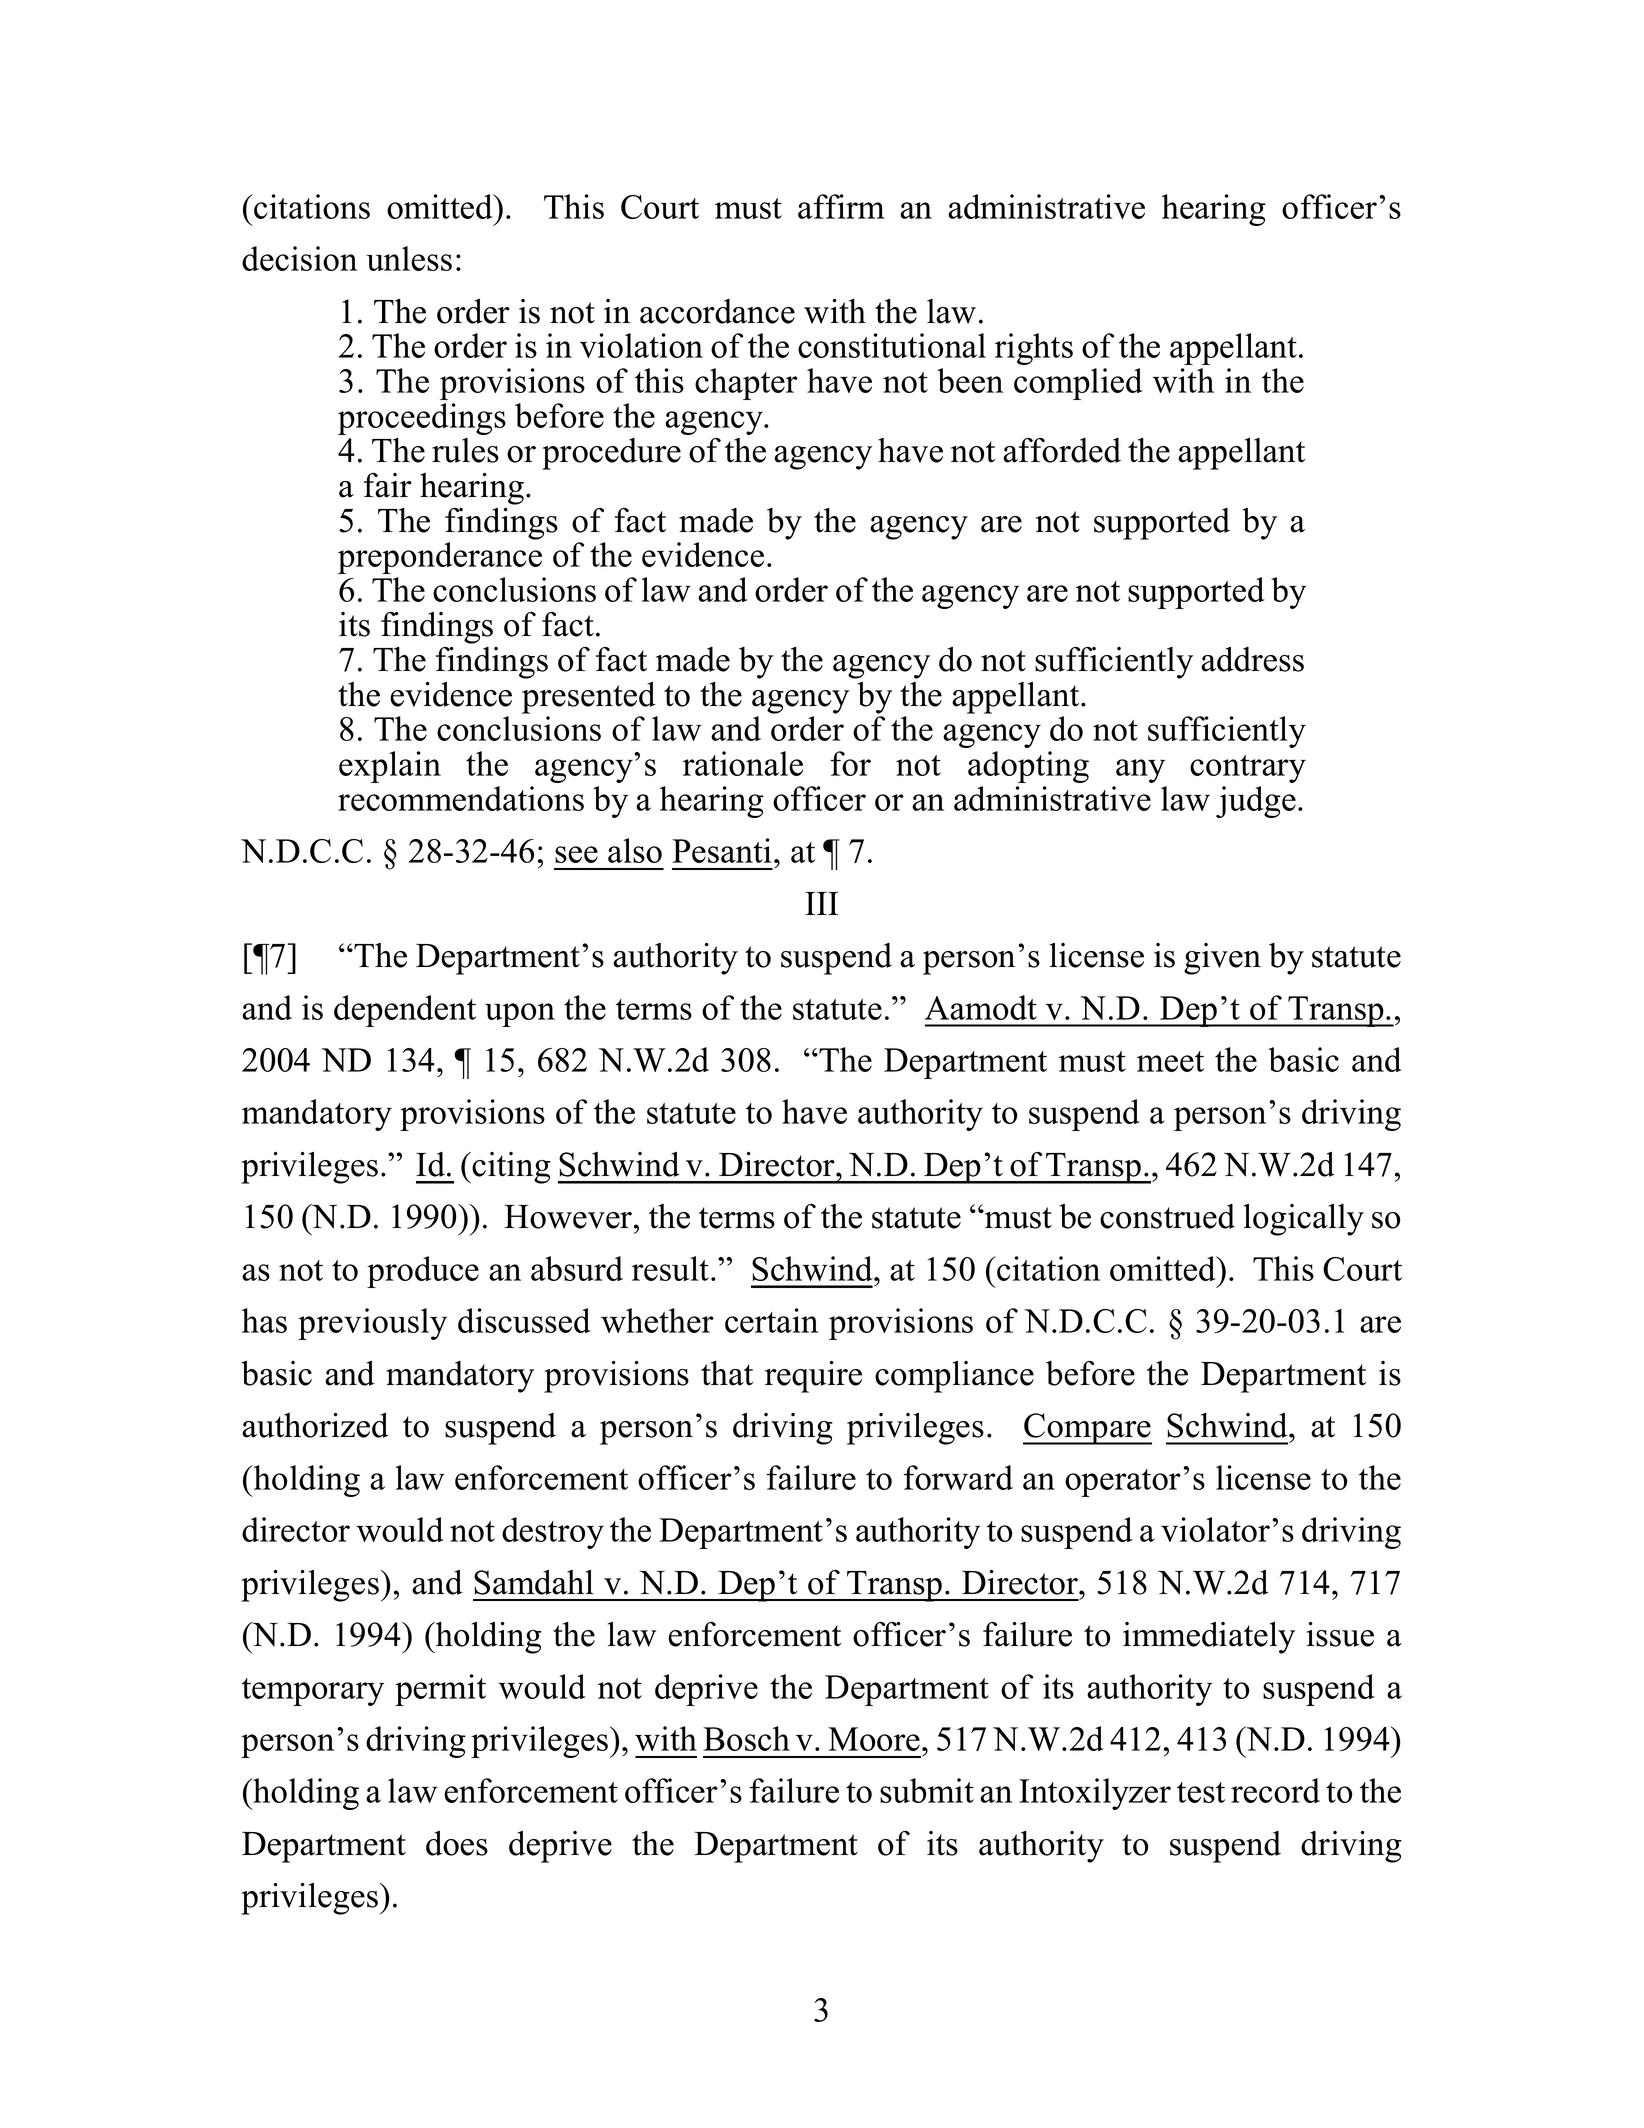 This screenshot has width=1644, height=2128. What do you see at coordinates (746, 1738) in the screenshot?
I see `Bosch` at bounding box center [746, 1738].
